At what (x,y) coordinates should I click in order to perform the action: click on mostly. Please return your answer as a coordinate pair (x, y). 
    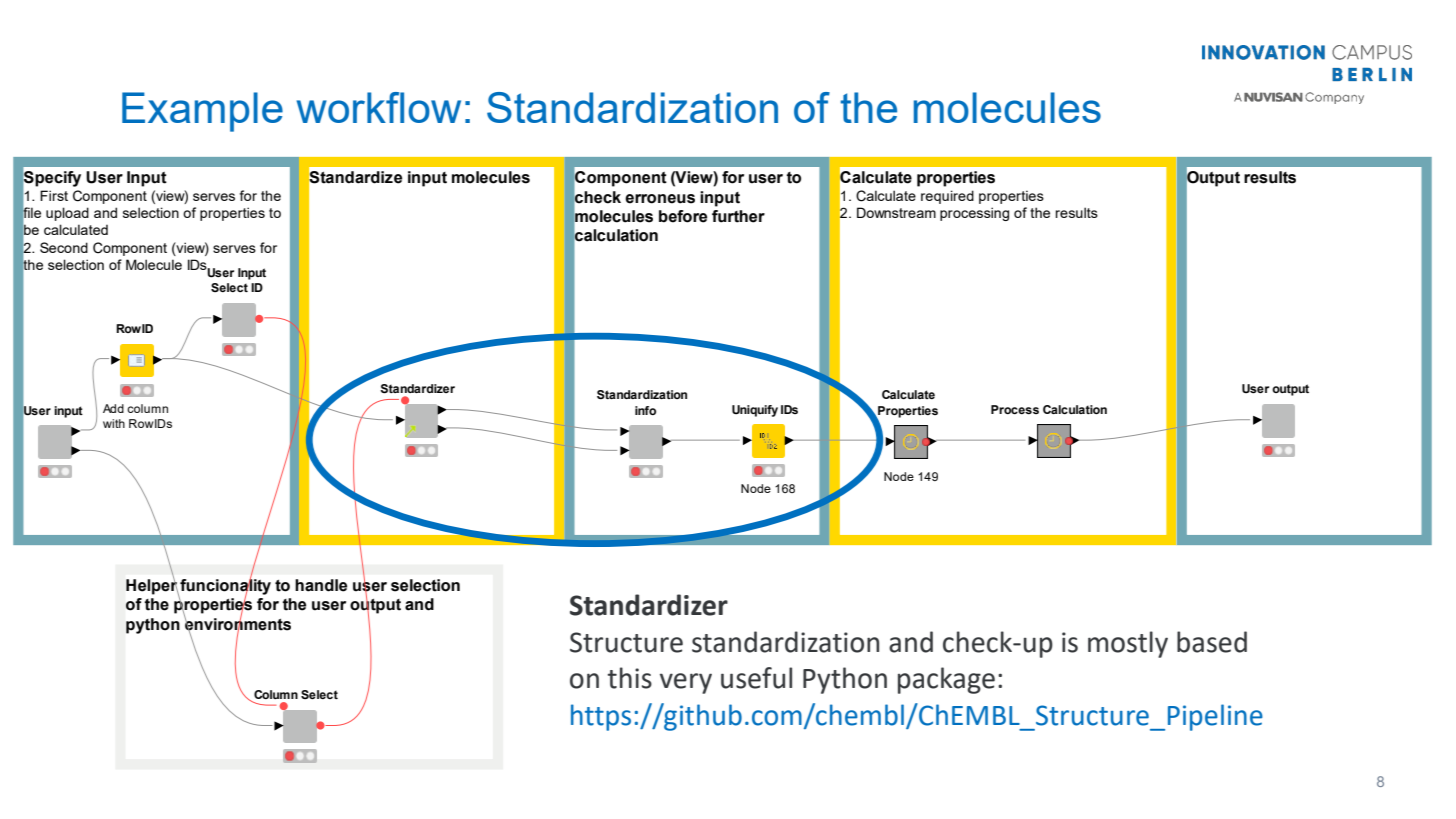
    Looking at the image, I should click on (1128, 644).
